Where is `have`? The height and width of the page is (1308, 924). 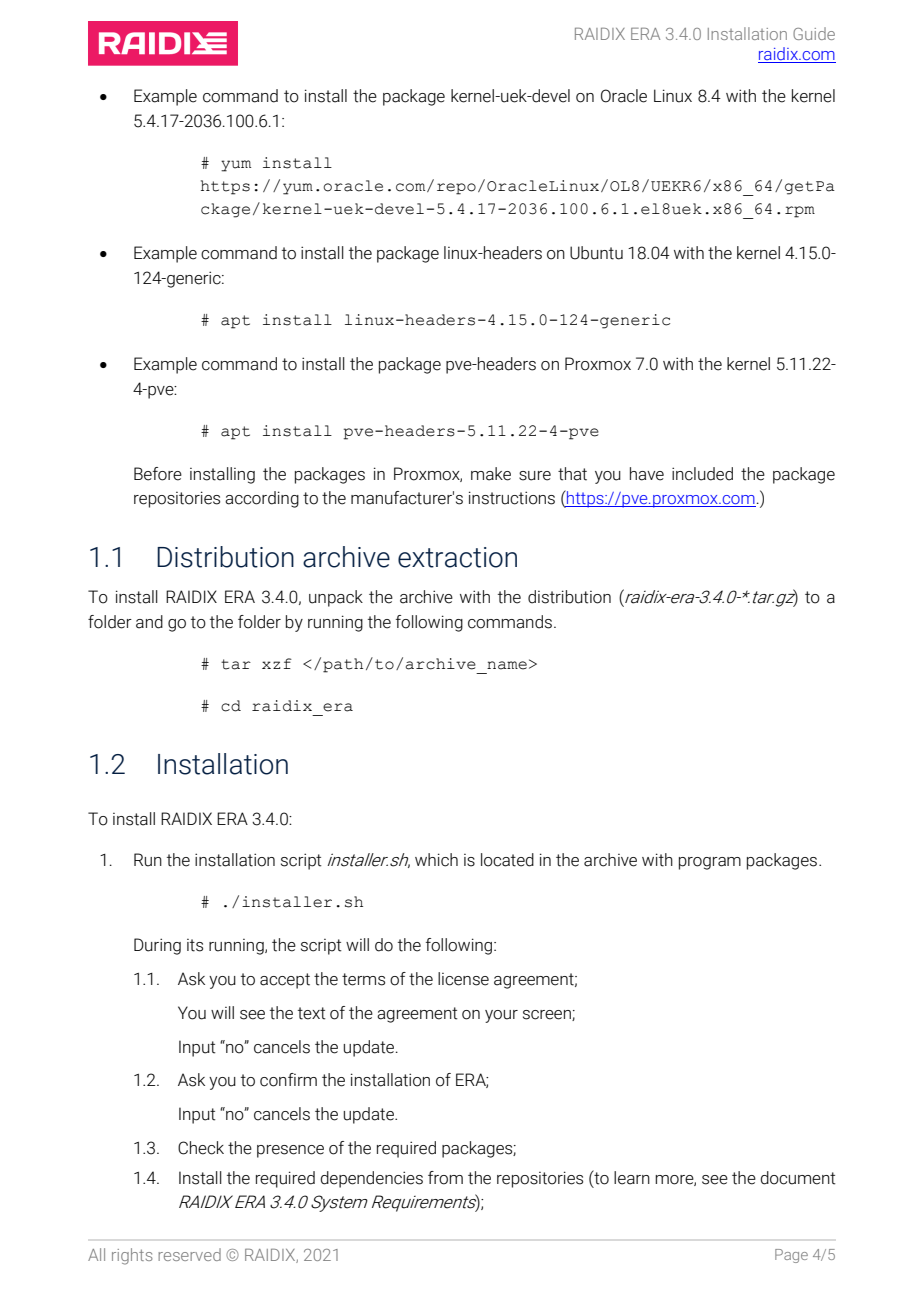 have is located at coordinates (647, 474).
